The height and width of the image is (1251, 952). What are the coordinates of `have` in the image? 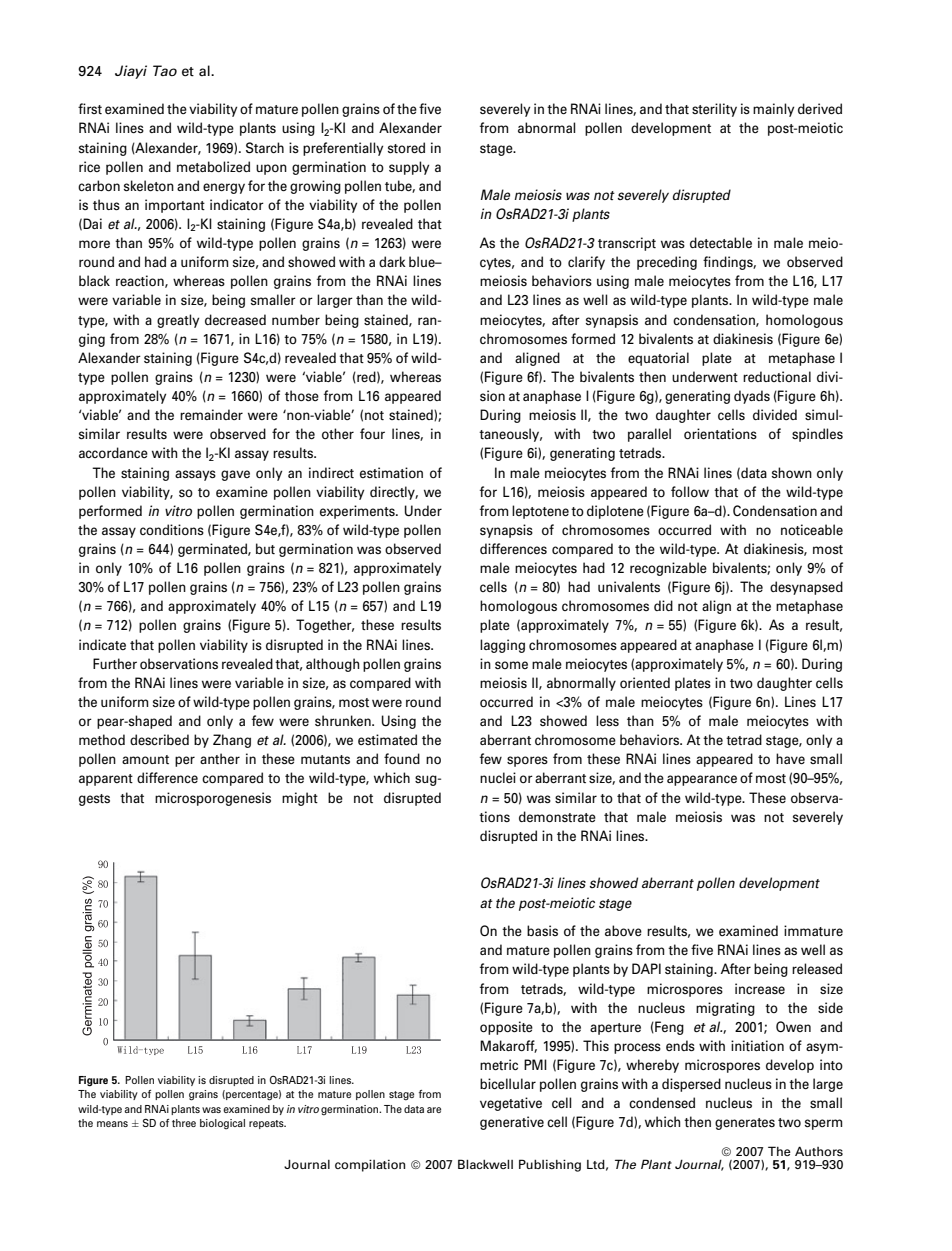 It's located at (790, 758).
